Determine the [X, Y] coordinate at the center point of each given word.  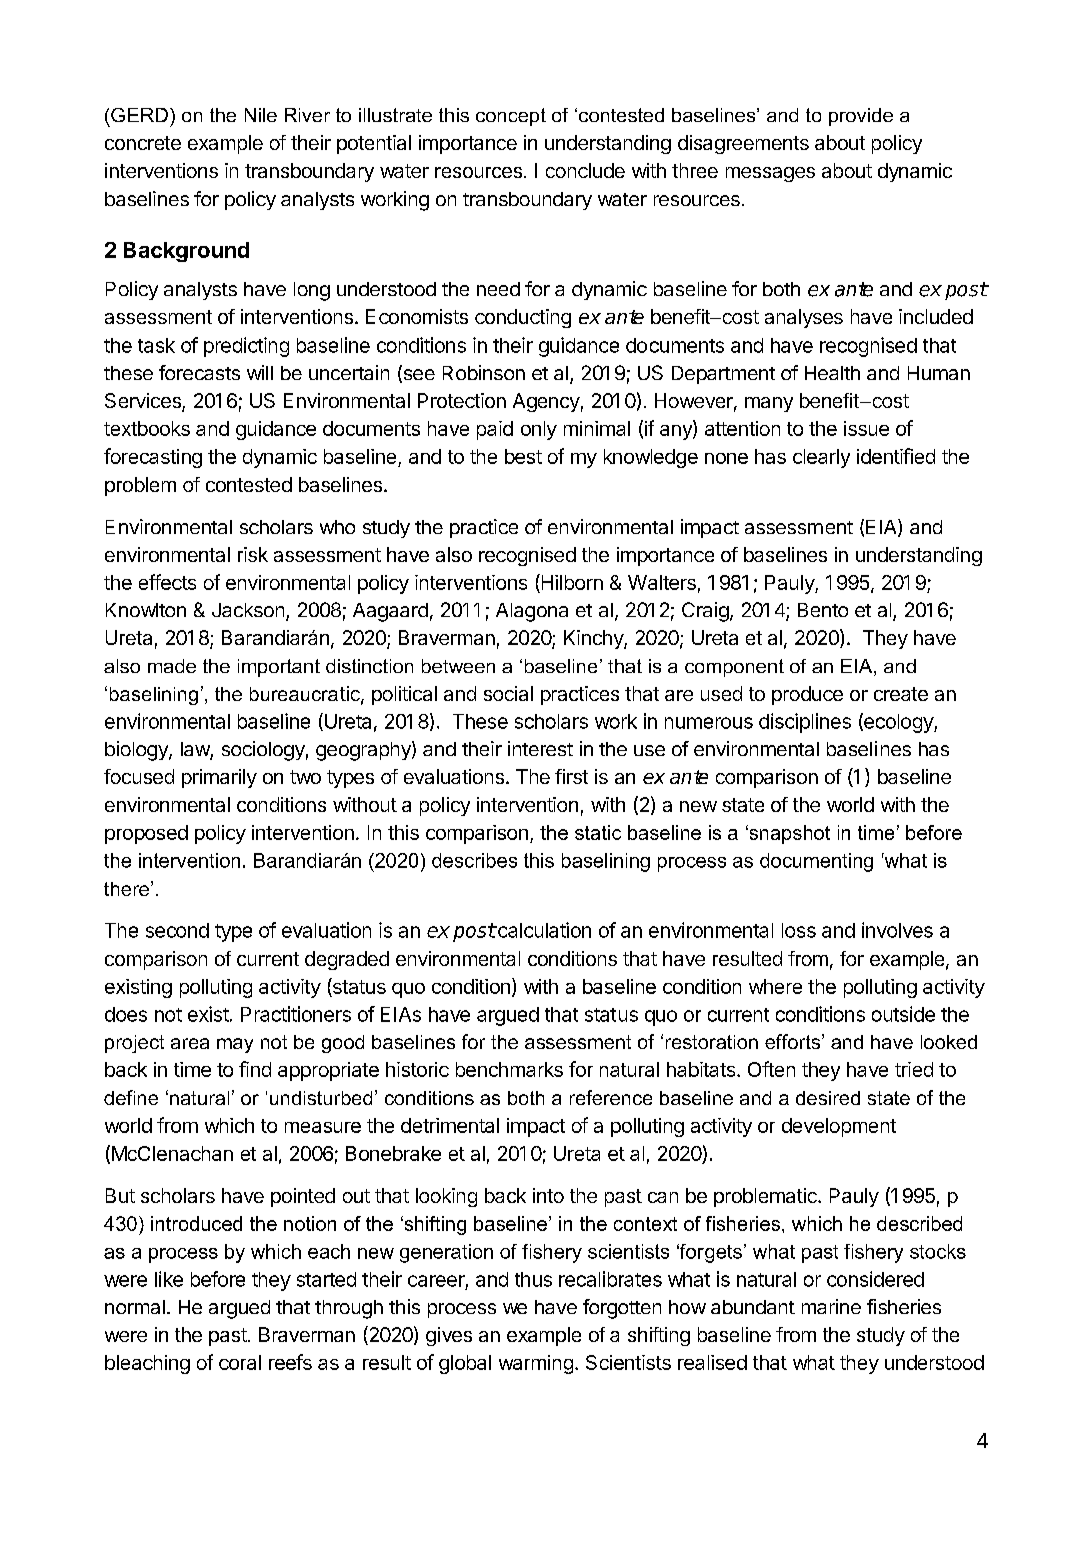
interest [540, 748]
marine [831, 1306]
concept [511, 117]
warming [536, 1364]
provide [861, 117]
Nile [261, 115]
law [196, 750]
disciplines [805, 723]
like [169, 1279]
